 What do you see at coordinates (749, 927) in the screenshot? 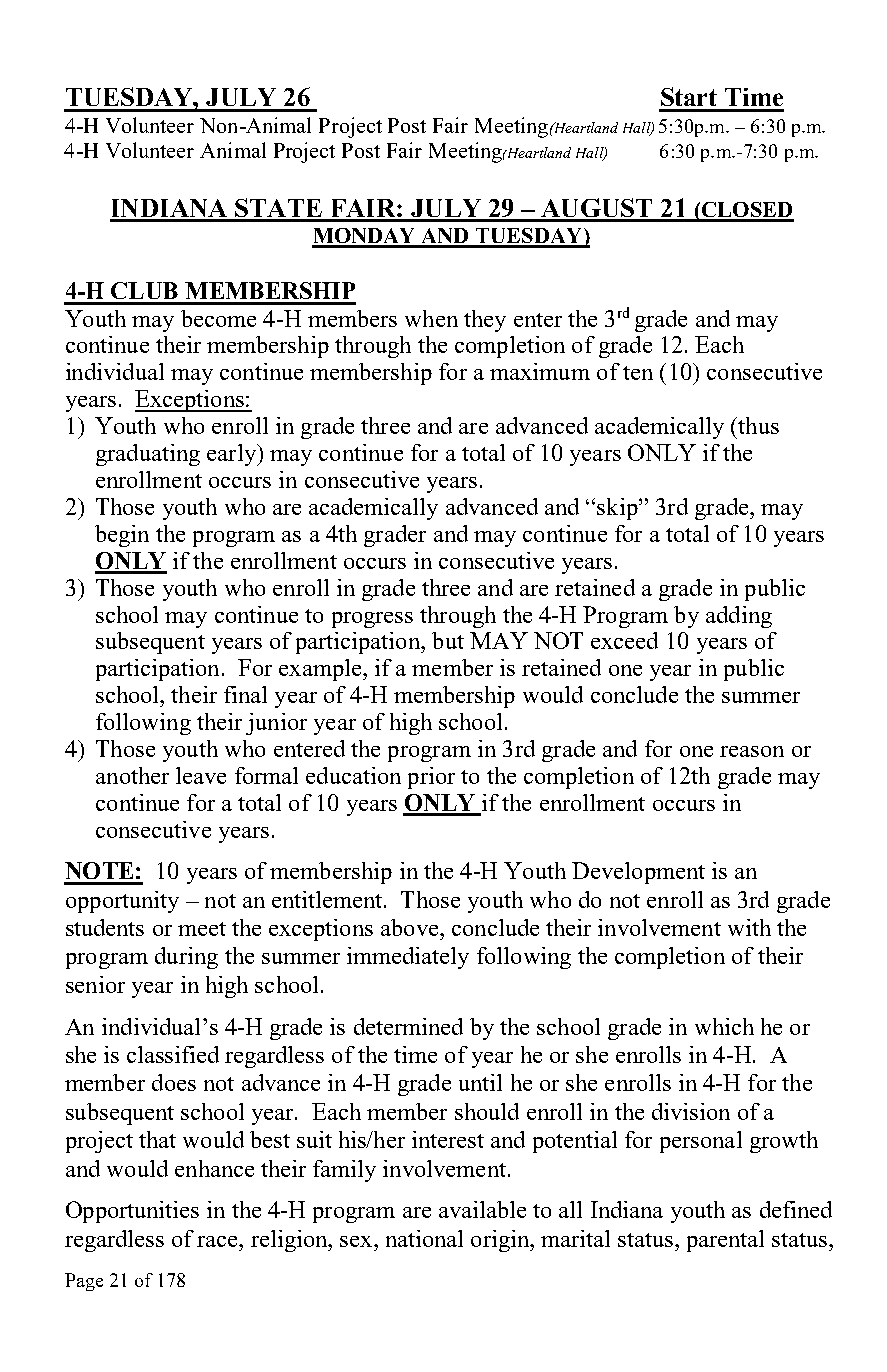
I see `with` at bounding box center [749, 927].
